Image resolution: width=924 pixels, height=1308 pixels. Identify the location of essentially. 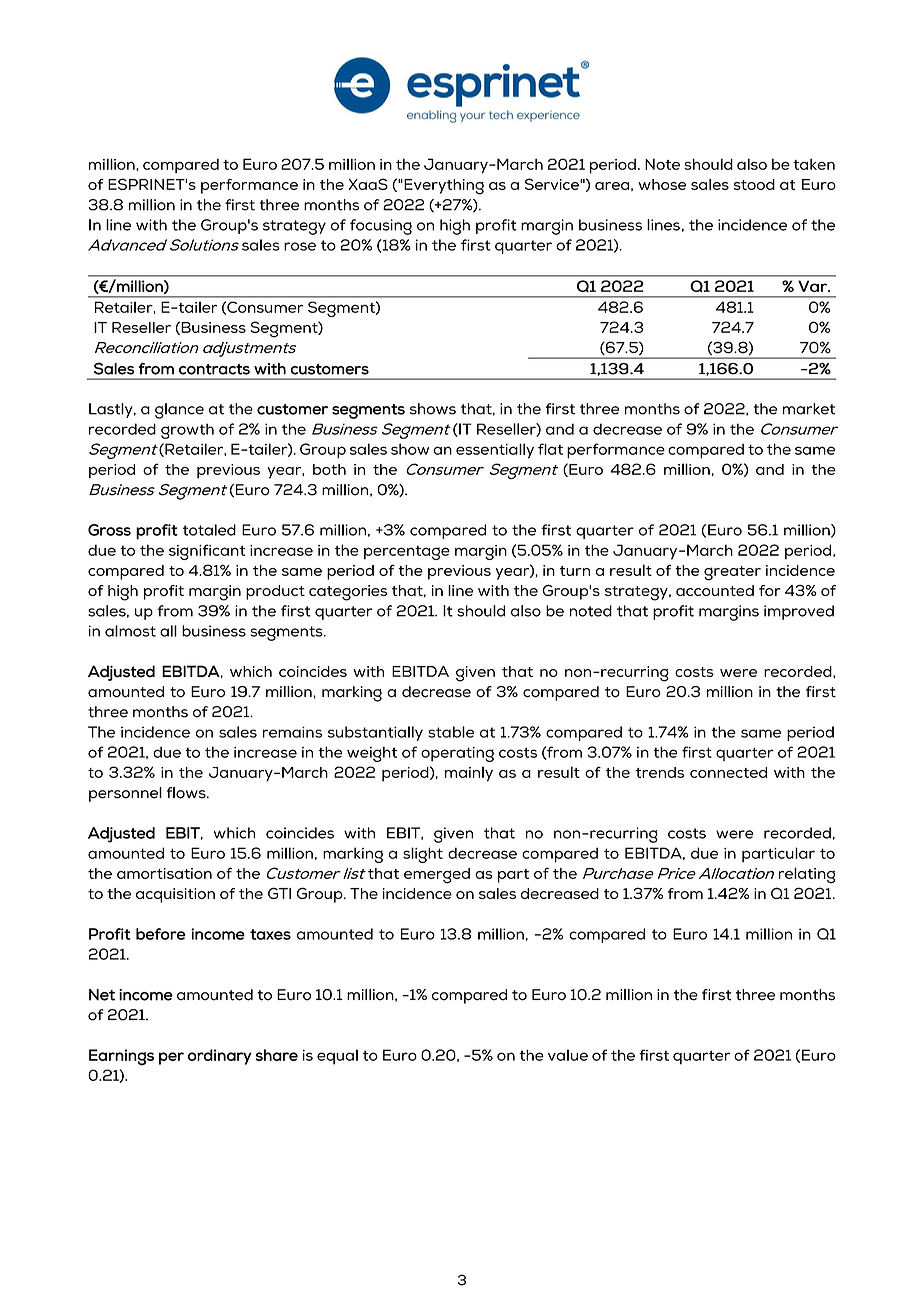
(495, 451).
